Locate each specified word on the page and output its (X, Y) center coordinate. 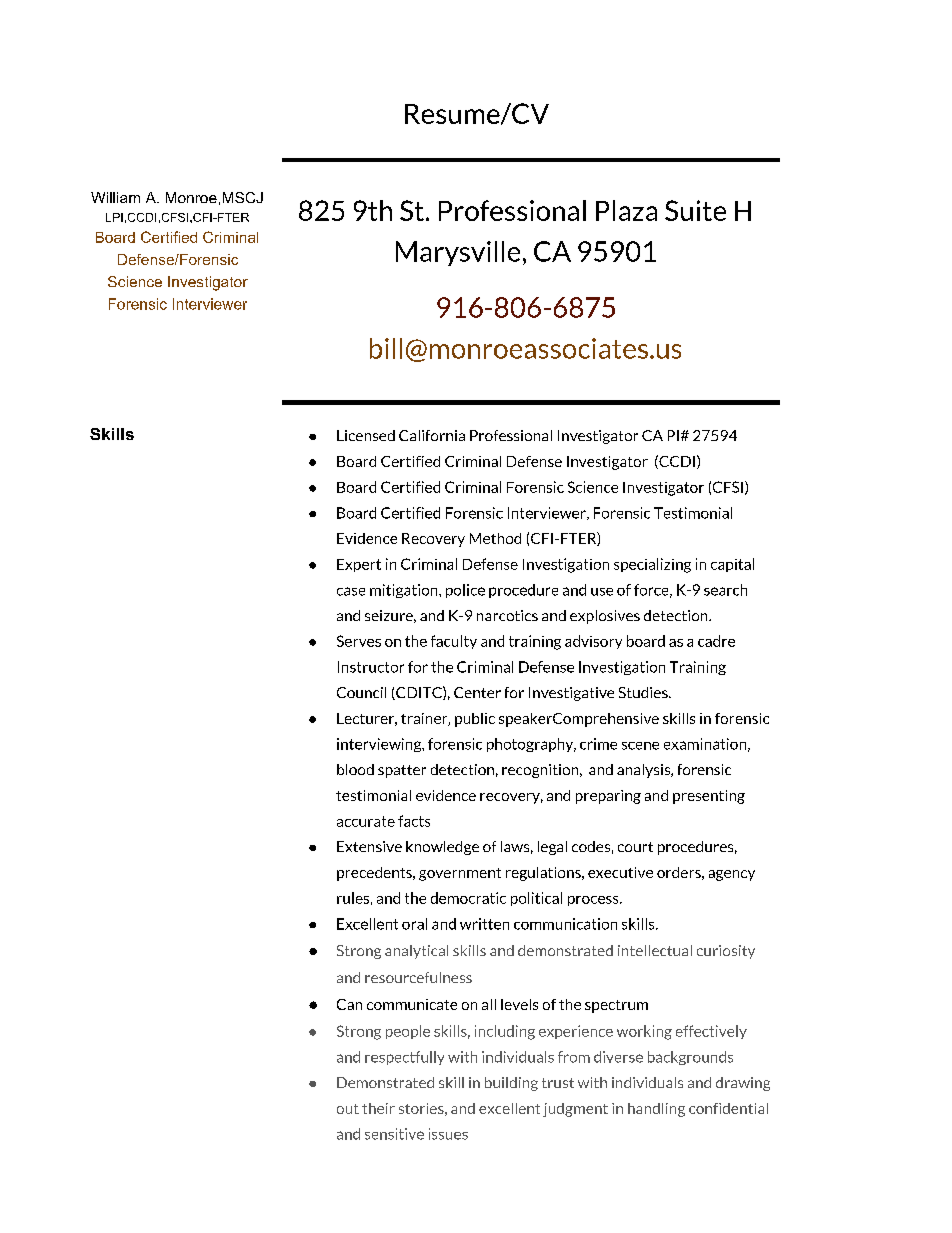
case (351, 591)
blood (355, 769)
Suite (695, 210)
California (432, 435)
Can (349, 1004)
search (725, 590)
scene (640, 746)
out (348, 1109)
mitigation (405, 591)
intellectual (655, 950)
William (115, 197)
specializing (652, 565)
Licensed (366, 435)
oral (414, 924)
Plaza (626, 210)
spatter (402, 771)
